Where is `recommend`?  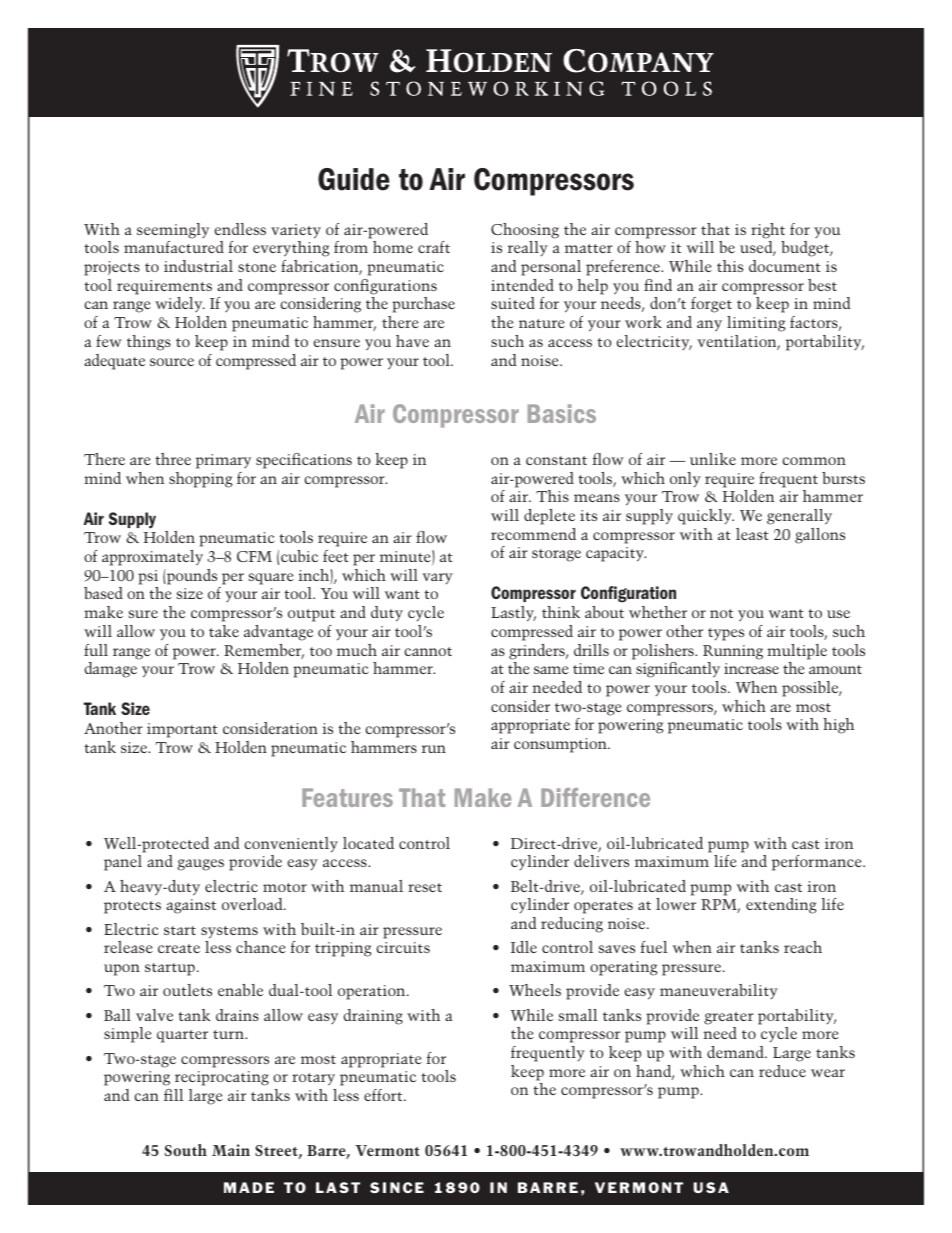 recommend is located at coordinates (533, 534).
